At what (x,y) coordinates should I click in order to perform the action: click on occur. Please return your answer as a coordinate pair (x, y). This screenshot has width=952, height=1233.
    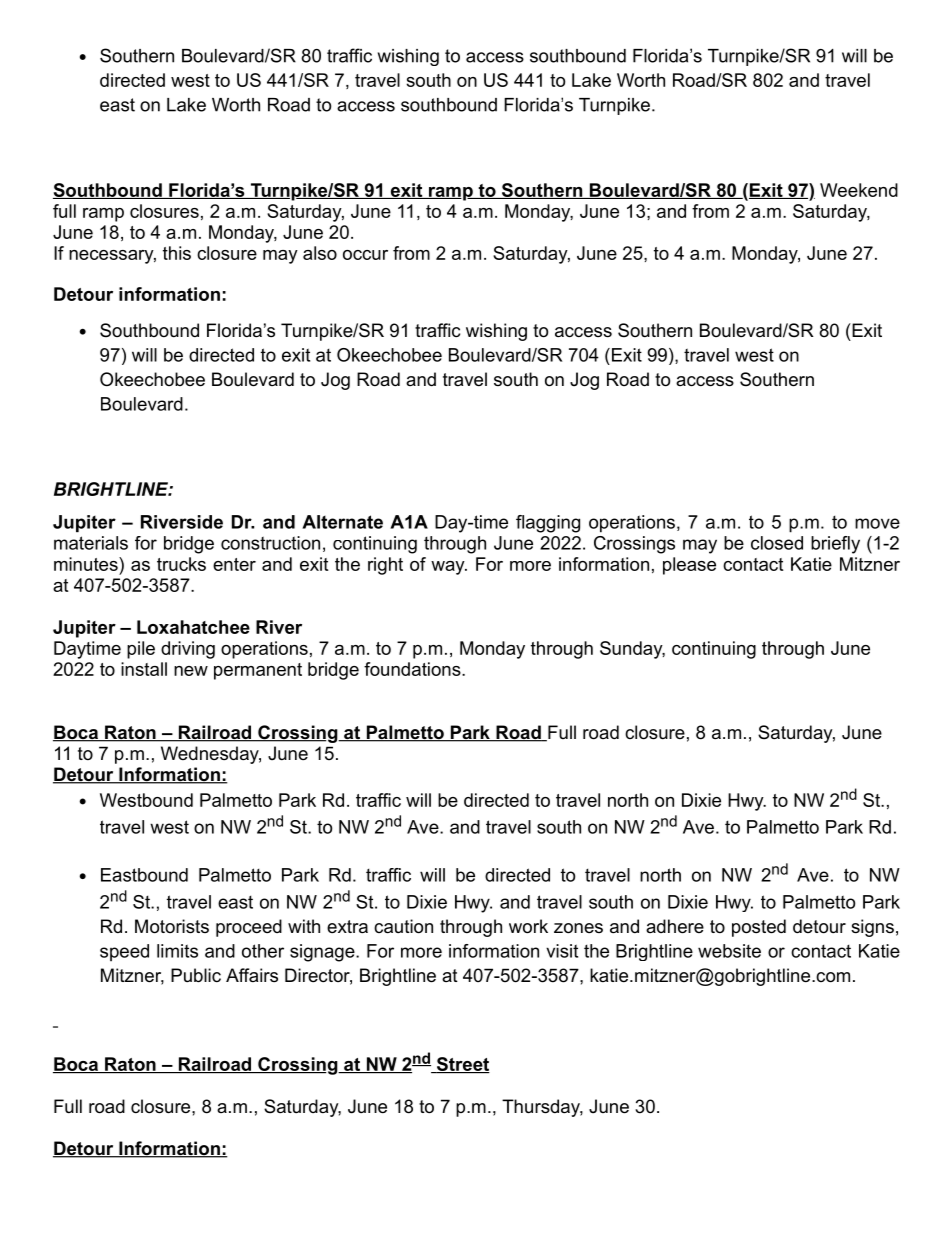
    Looking at the image, I should click on (365, 255).
